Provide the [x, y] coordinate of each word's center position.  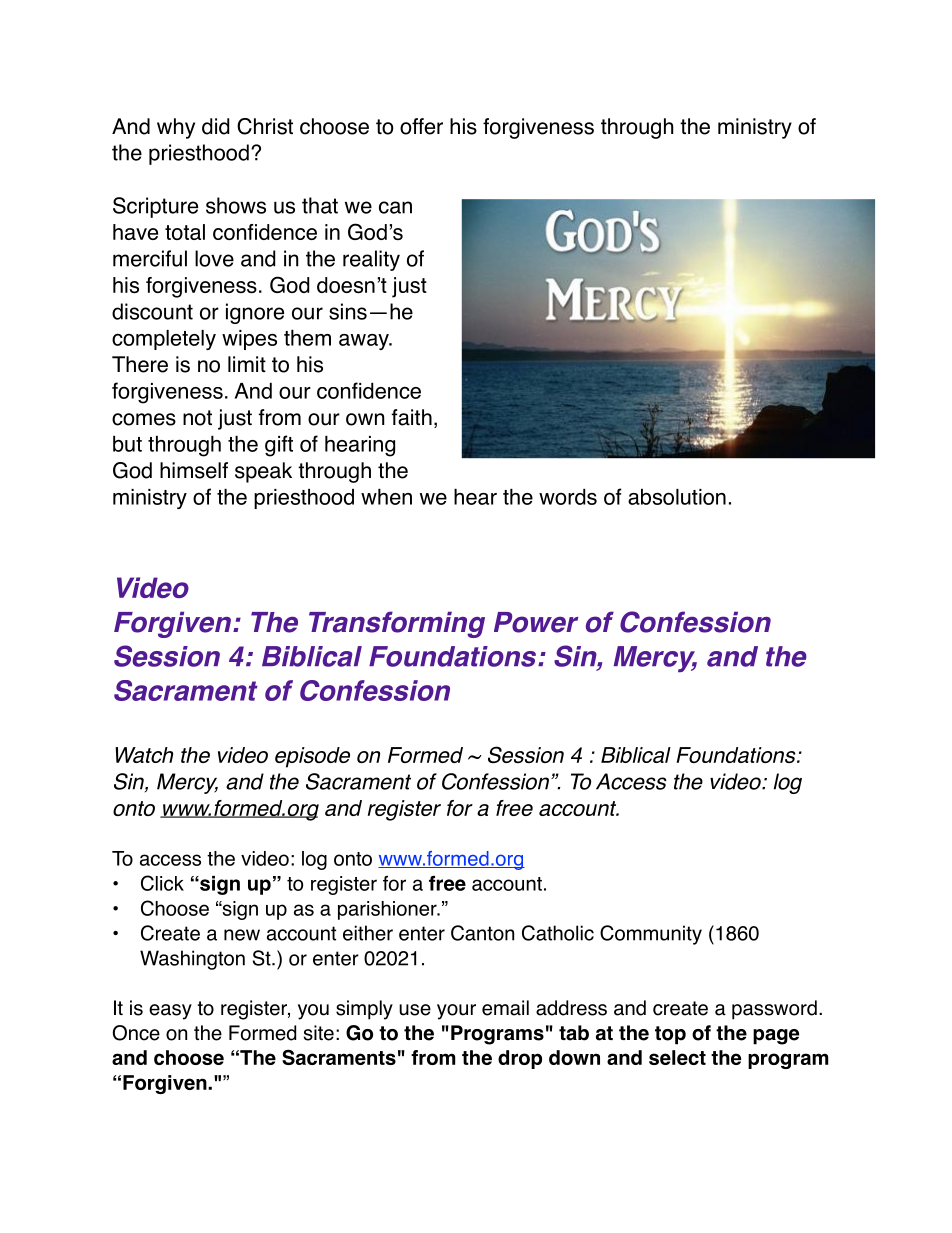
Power [536, 622]
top [670, 1035]
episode [312, 757]
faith [411, 417]
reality [371, 260]
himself [194, 470]
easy [170, 1012]
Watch [144, 755]
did [215, 126]
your [456, 1012]
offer [421, 126]
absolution [677, 497]
